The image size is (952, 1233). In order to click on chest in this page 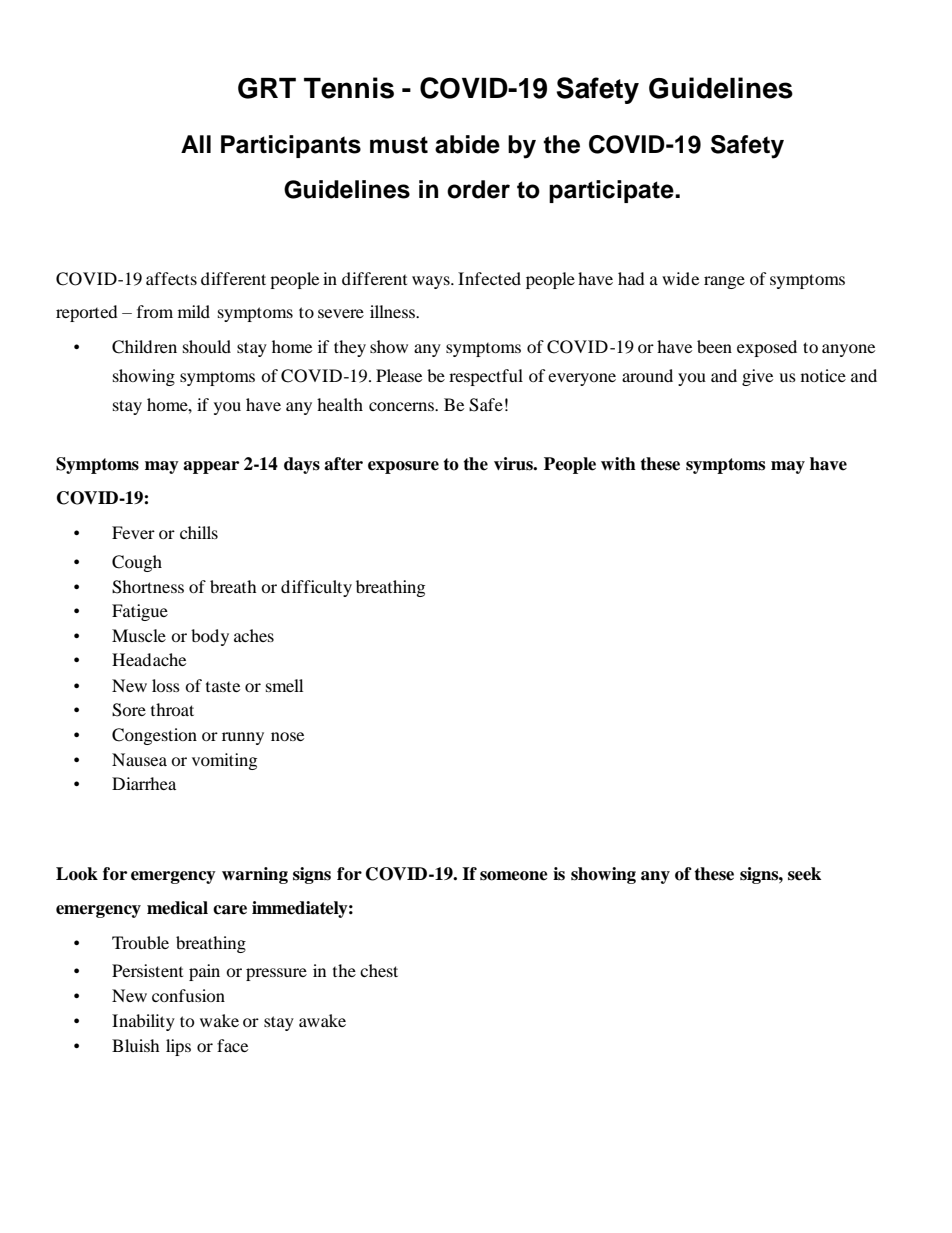, I will do `click(379, 970)`.
